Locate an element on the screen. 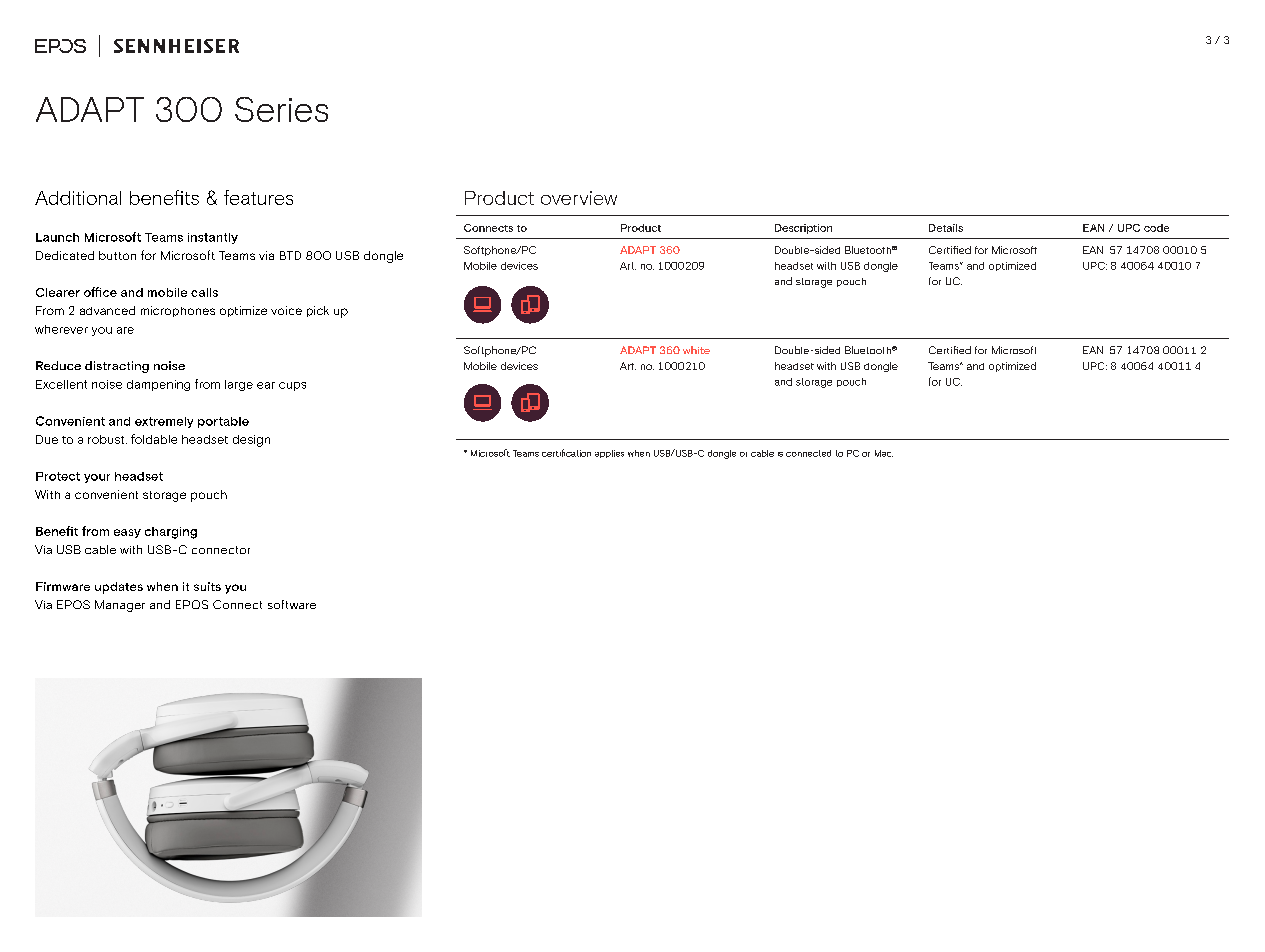 This screenshot has height=952, width=1265. Mac is located at coordinates (884, 453).
